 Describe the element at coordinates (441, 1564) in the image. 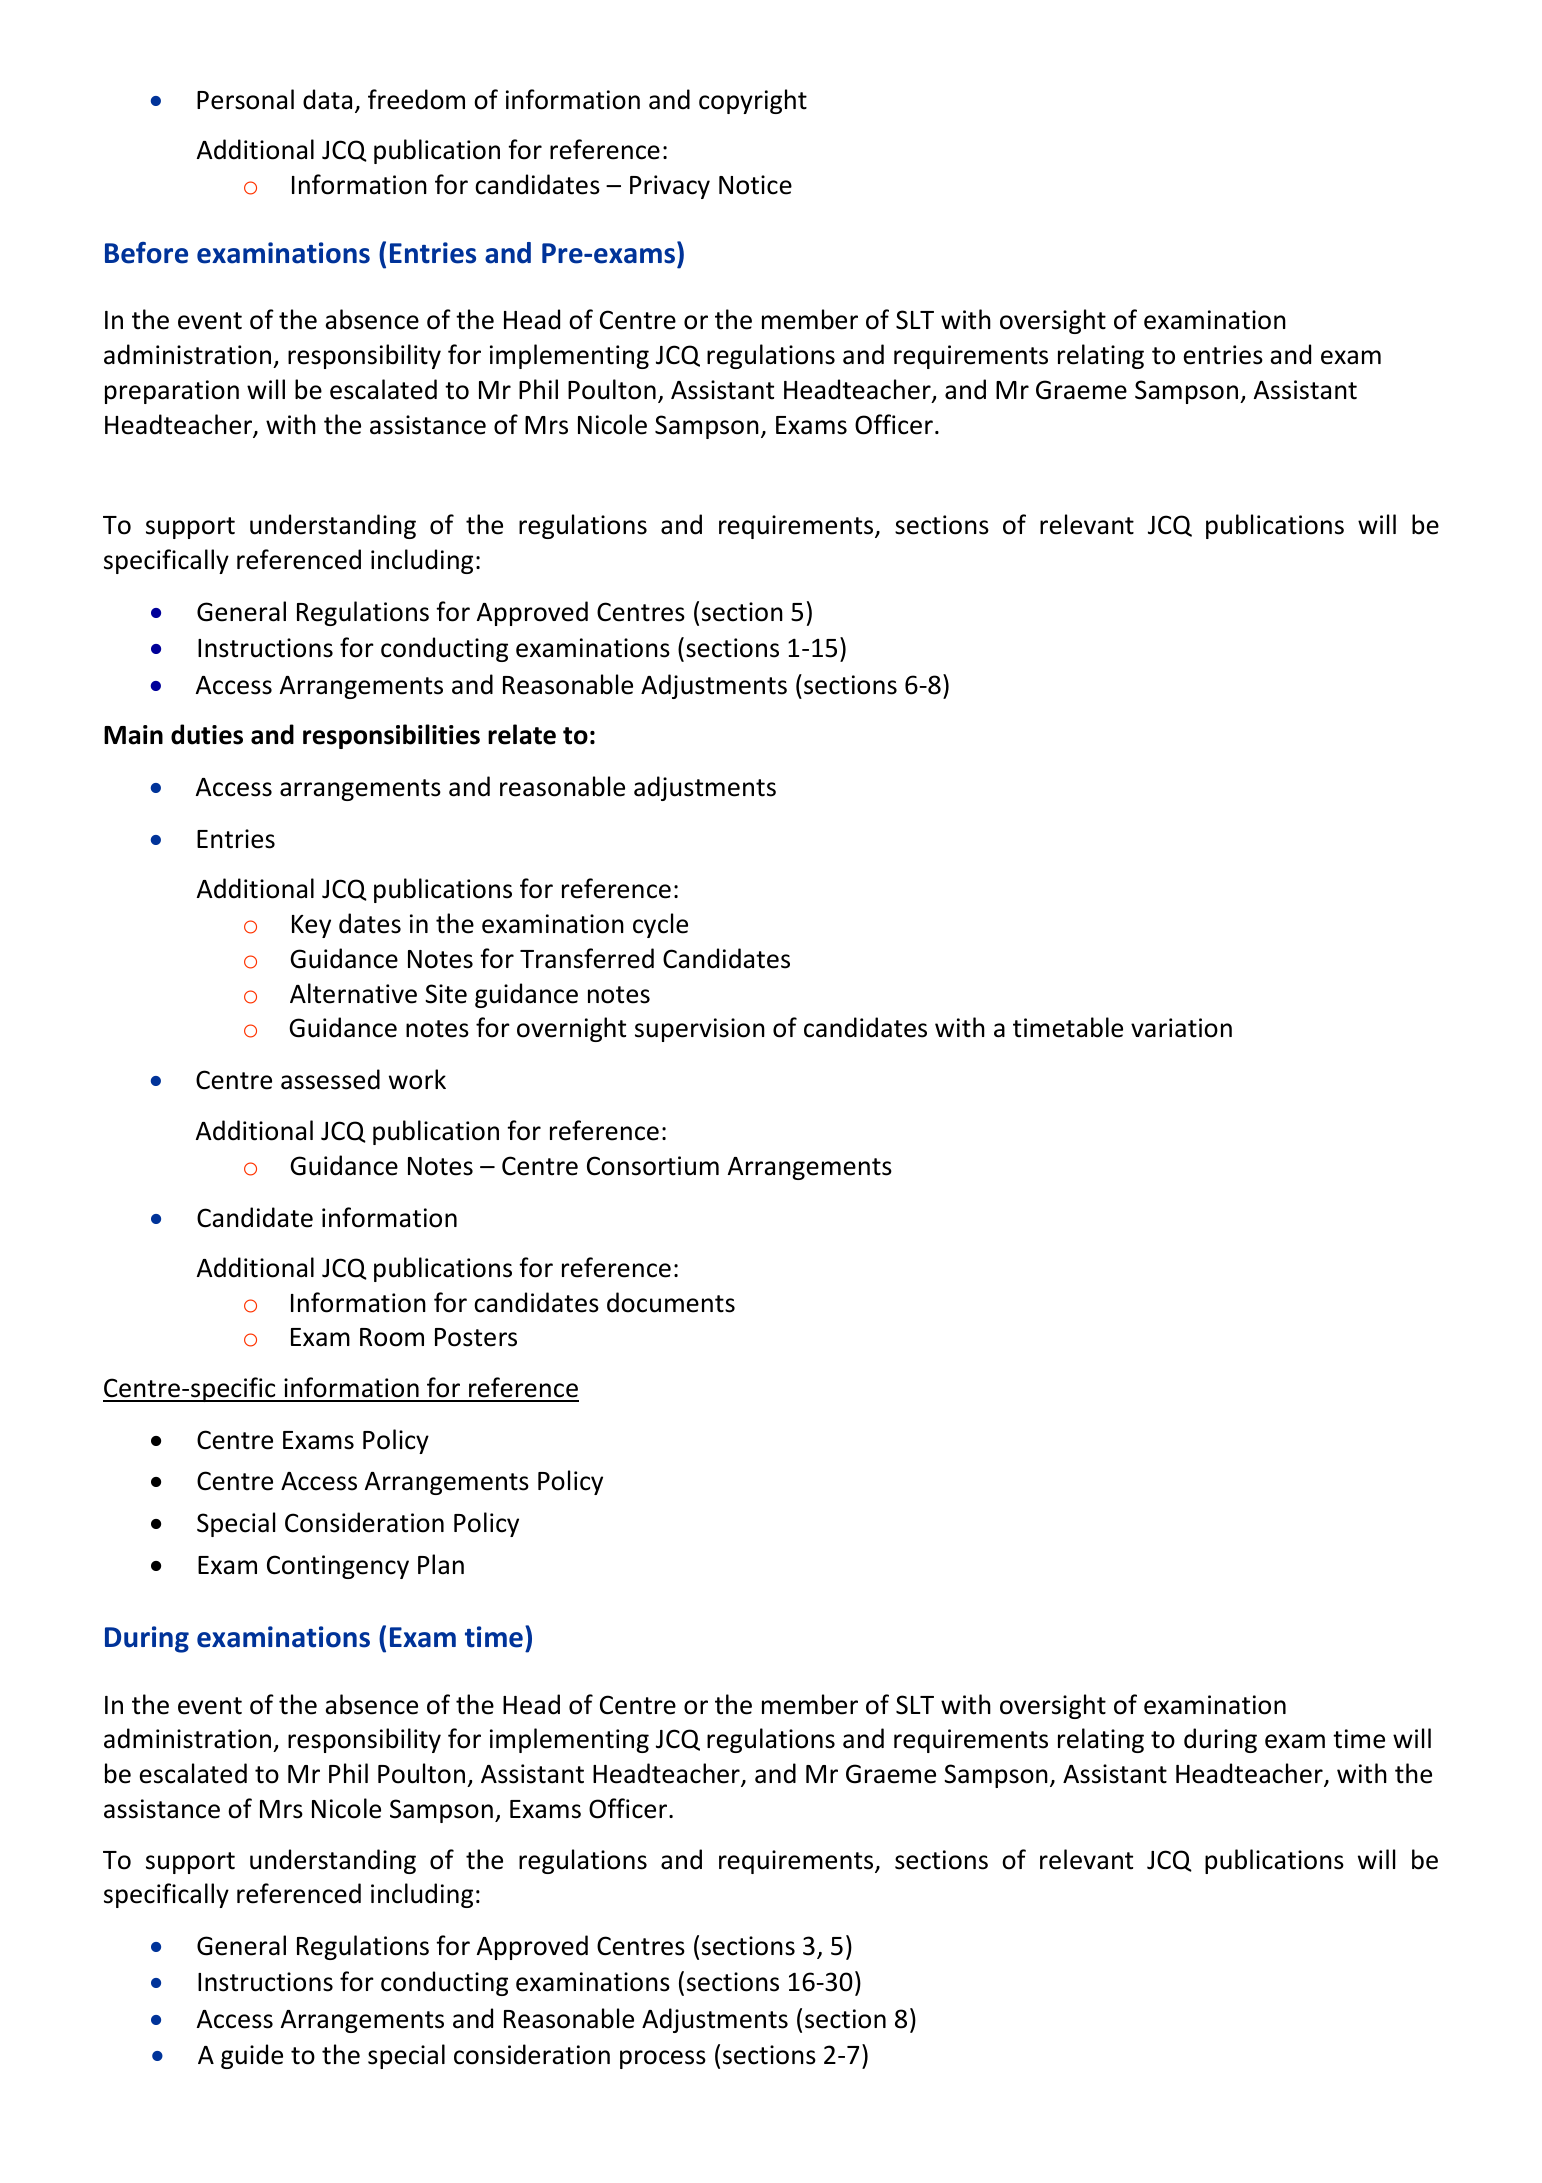

I see `Plan` at that location.
